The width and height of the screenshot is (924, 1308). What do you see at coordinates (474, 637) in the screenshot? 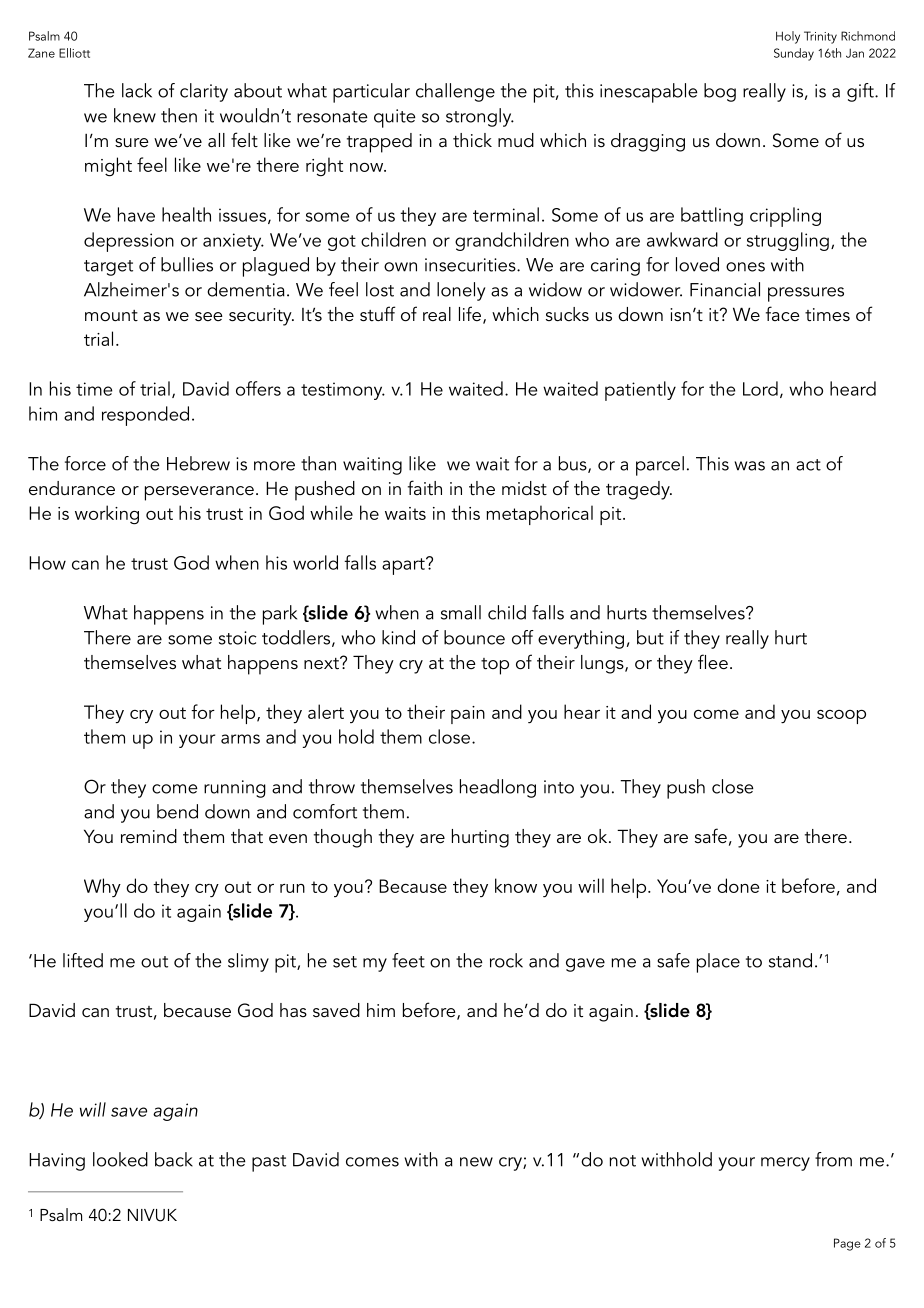
I see `bounce` at bounding box center [474, 637].
